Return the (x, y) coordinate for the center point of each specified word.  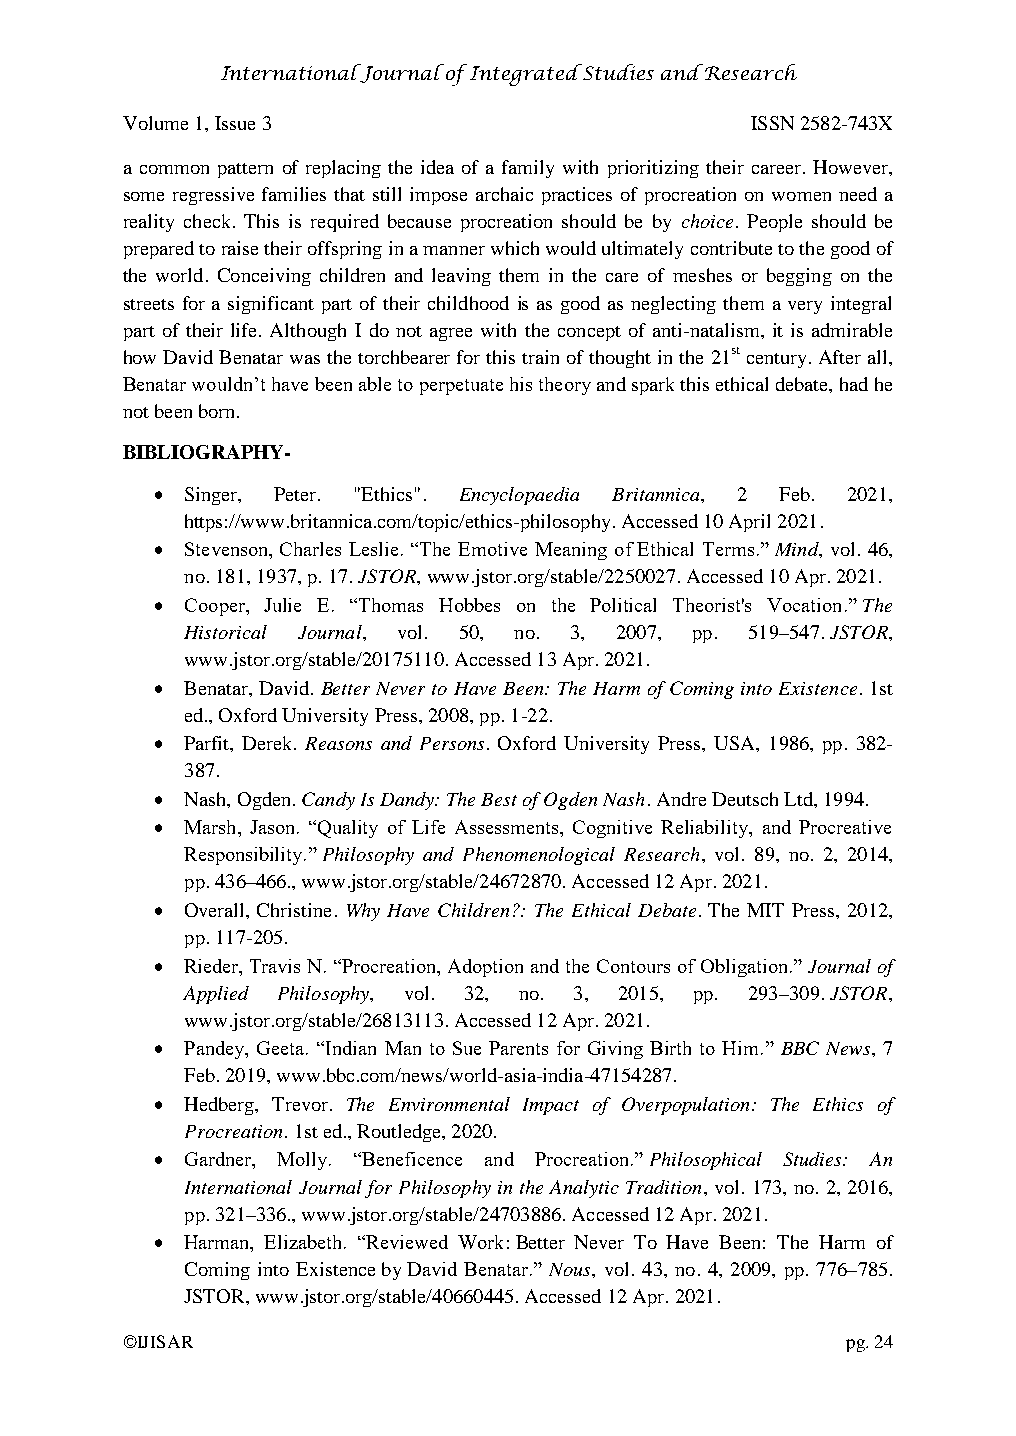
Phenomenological (539, 856)
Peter (296, 494)
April (749, 523)
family (528, 169)
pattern (245, 170)
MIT (765, 910)
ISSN (772, 123)
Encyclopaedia (519, 496)
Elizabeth (304, 1242)
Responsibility (244, 856)
